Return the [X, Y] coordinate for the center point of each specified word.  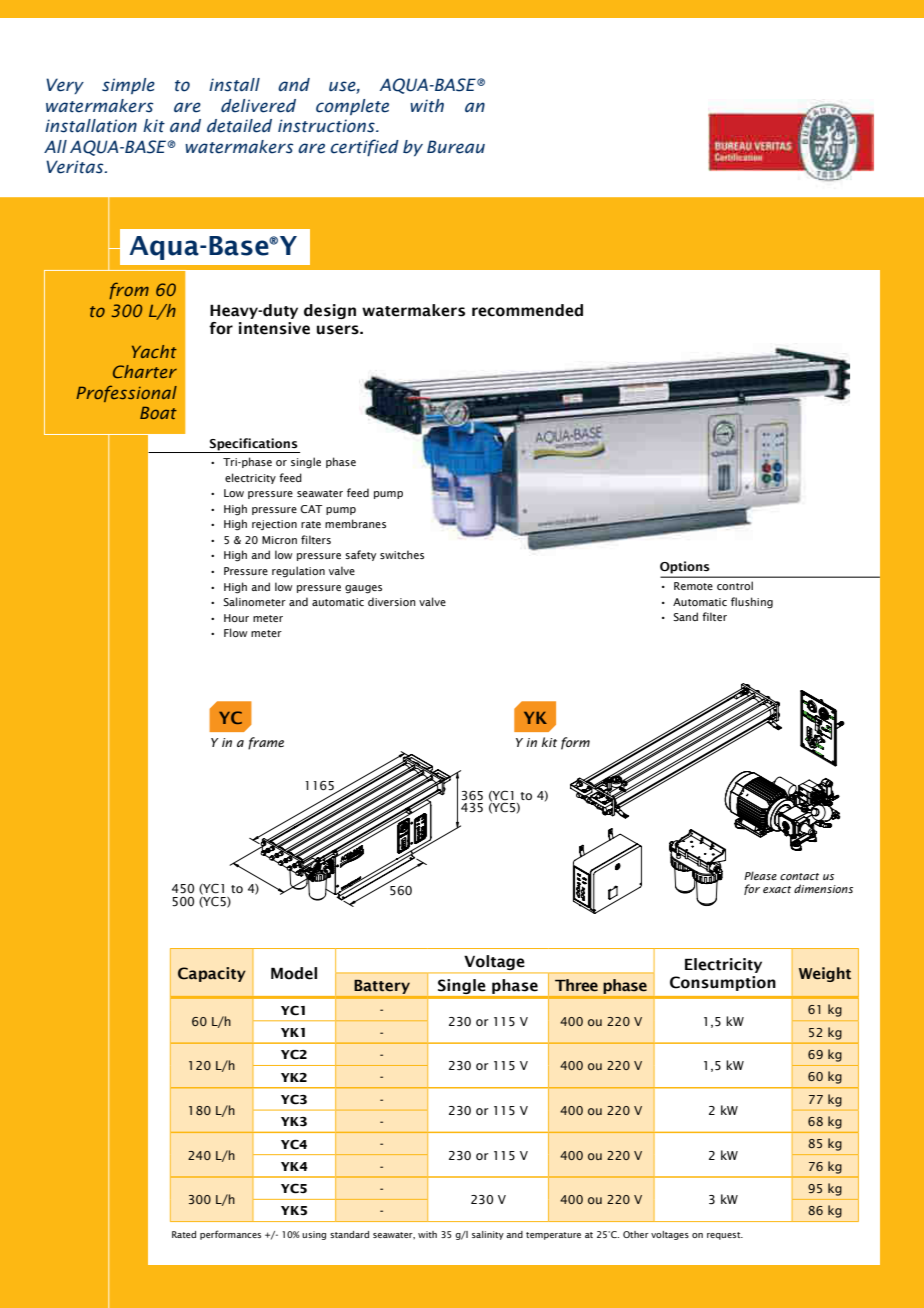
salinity [488, 1235]
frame [266, 743]
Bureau [456, 147]
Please [760, 875]
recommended [527, 310]
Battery [382, 987]
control [735, 585]
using [314, 1235]
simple [128, 86]
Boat [158, 413]
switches [402, 554]
